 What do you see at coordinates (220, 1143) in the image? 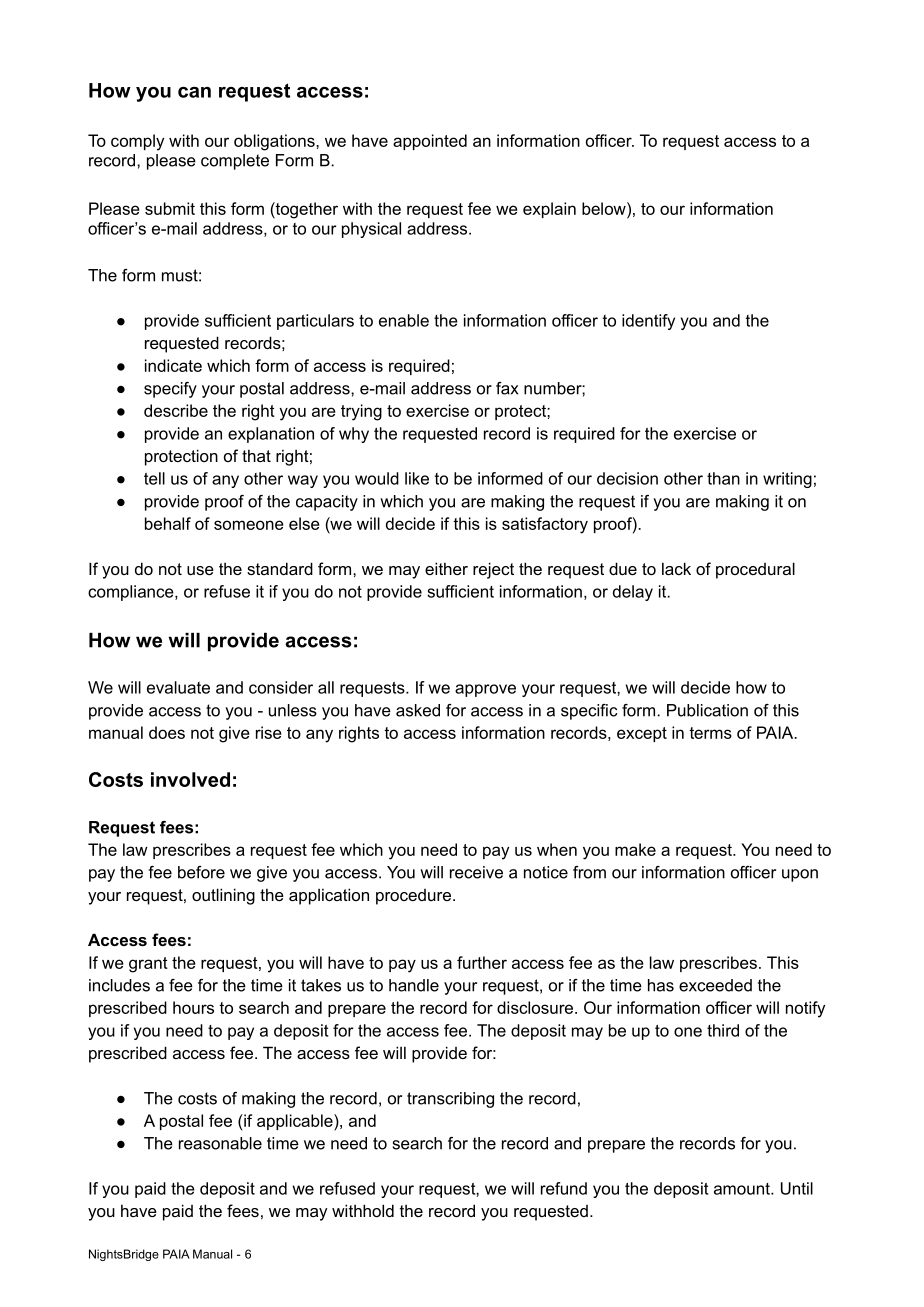
I see `reasonable` at bounding box center [220, 1143].
